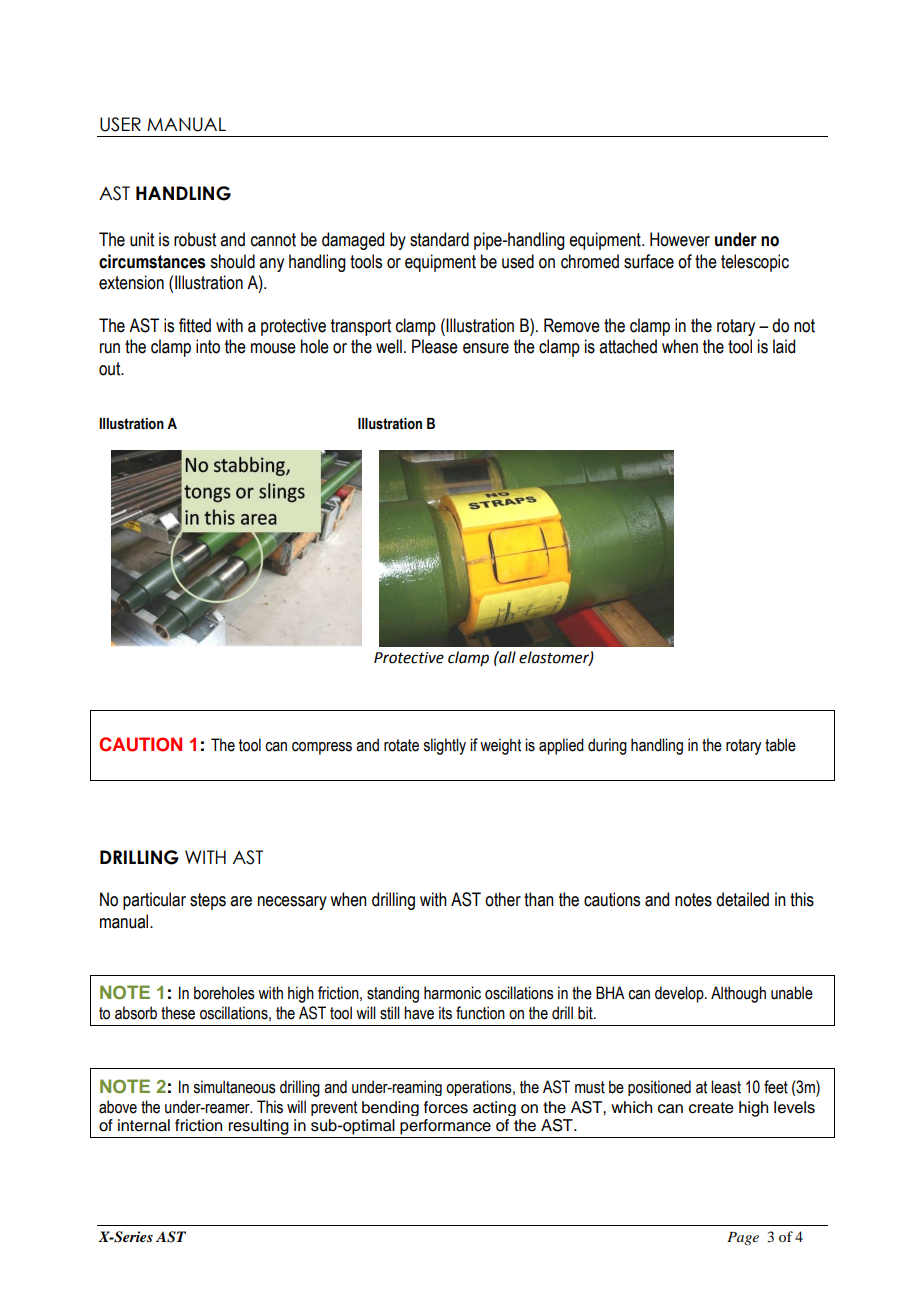 The height and width of the page is (1308, 924). Describe the element at coordinates (500, 746) in the page. I see `weight` at that location.
